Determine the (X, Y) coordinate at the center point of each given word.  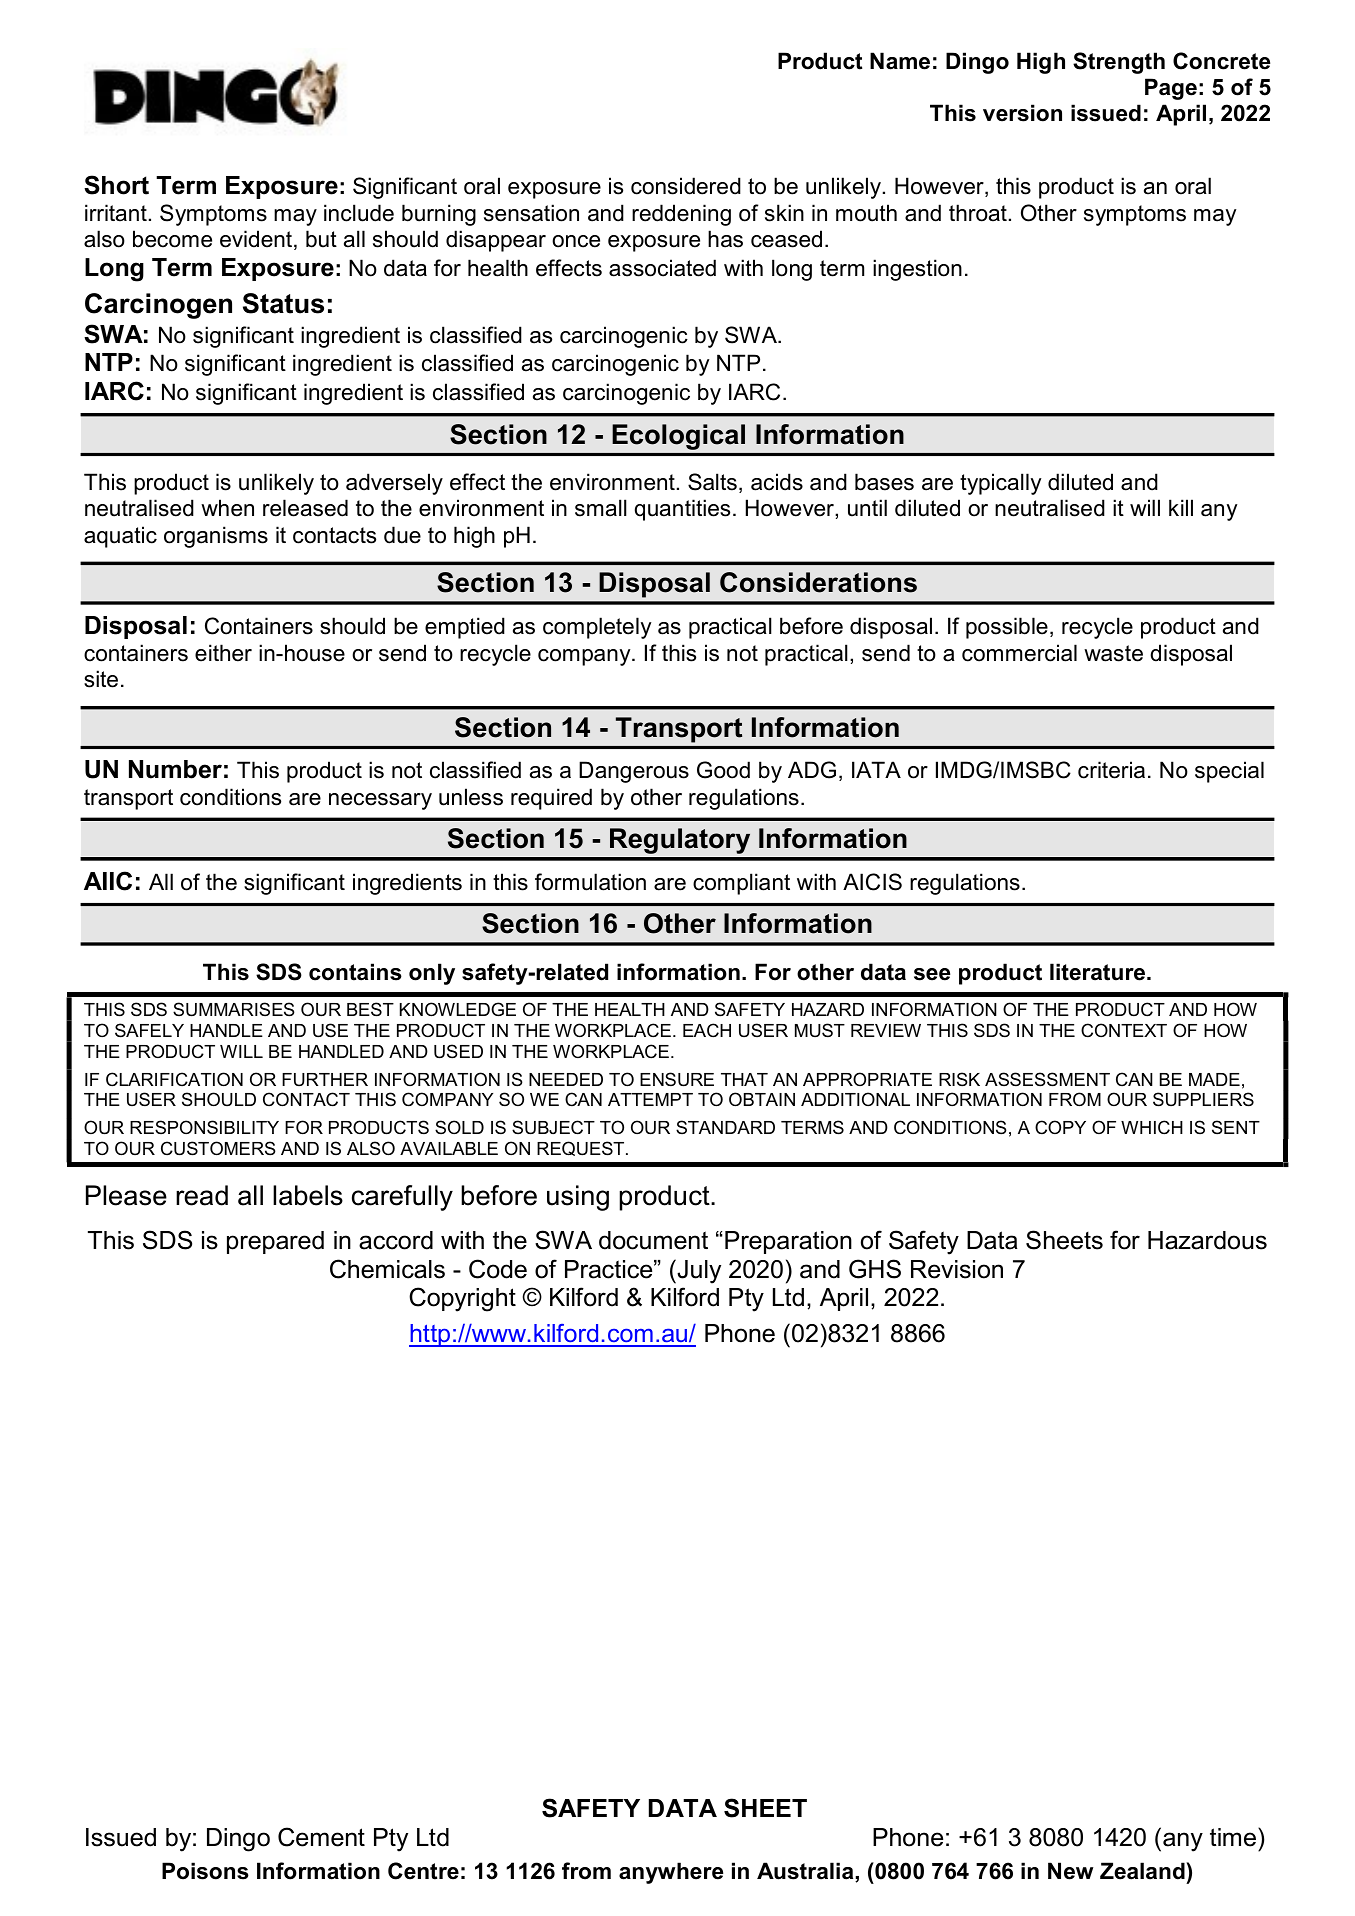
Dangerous (634, 772)
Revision (957, 1269)
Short (116, 185)
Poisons (205, 1871)
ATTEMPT (650, 1099)
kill (1181, 507)
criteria (1111, 770)
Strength (1119, 63)
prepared (275, 1242)
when (227, 508)
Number (175, 769)
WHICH (1152, 1127)
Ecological (679, 437)
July (698, 1271)
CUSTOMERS (218, 1148)
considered (686, 186)
